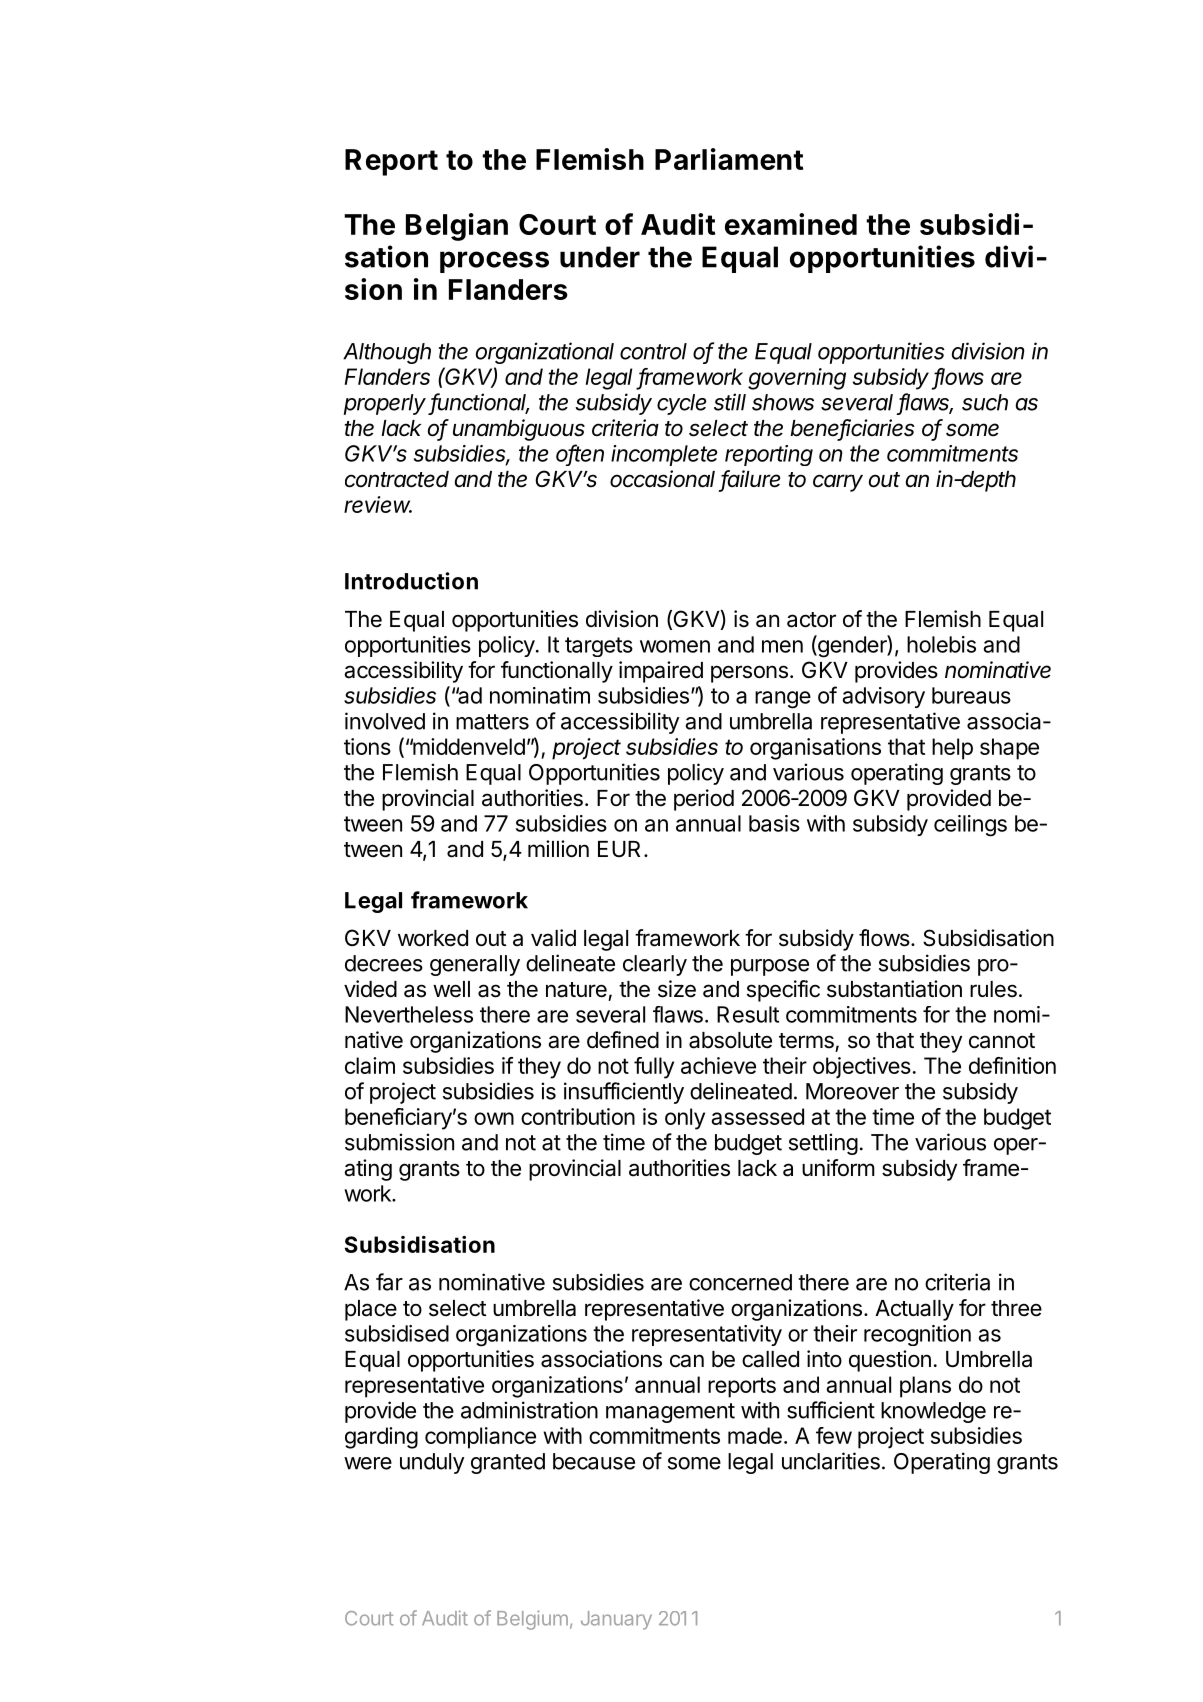  I want to click on Parliament, so click(729, 159).
